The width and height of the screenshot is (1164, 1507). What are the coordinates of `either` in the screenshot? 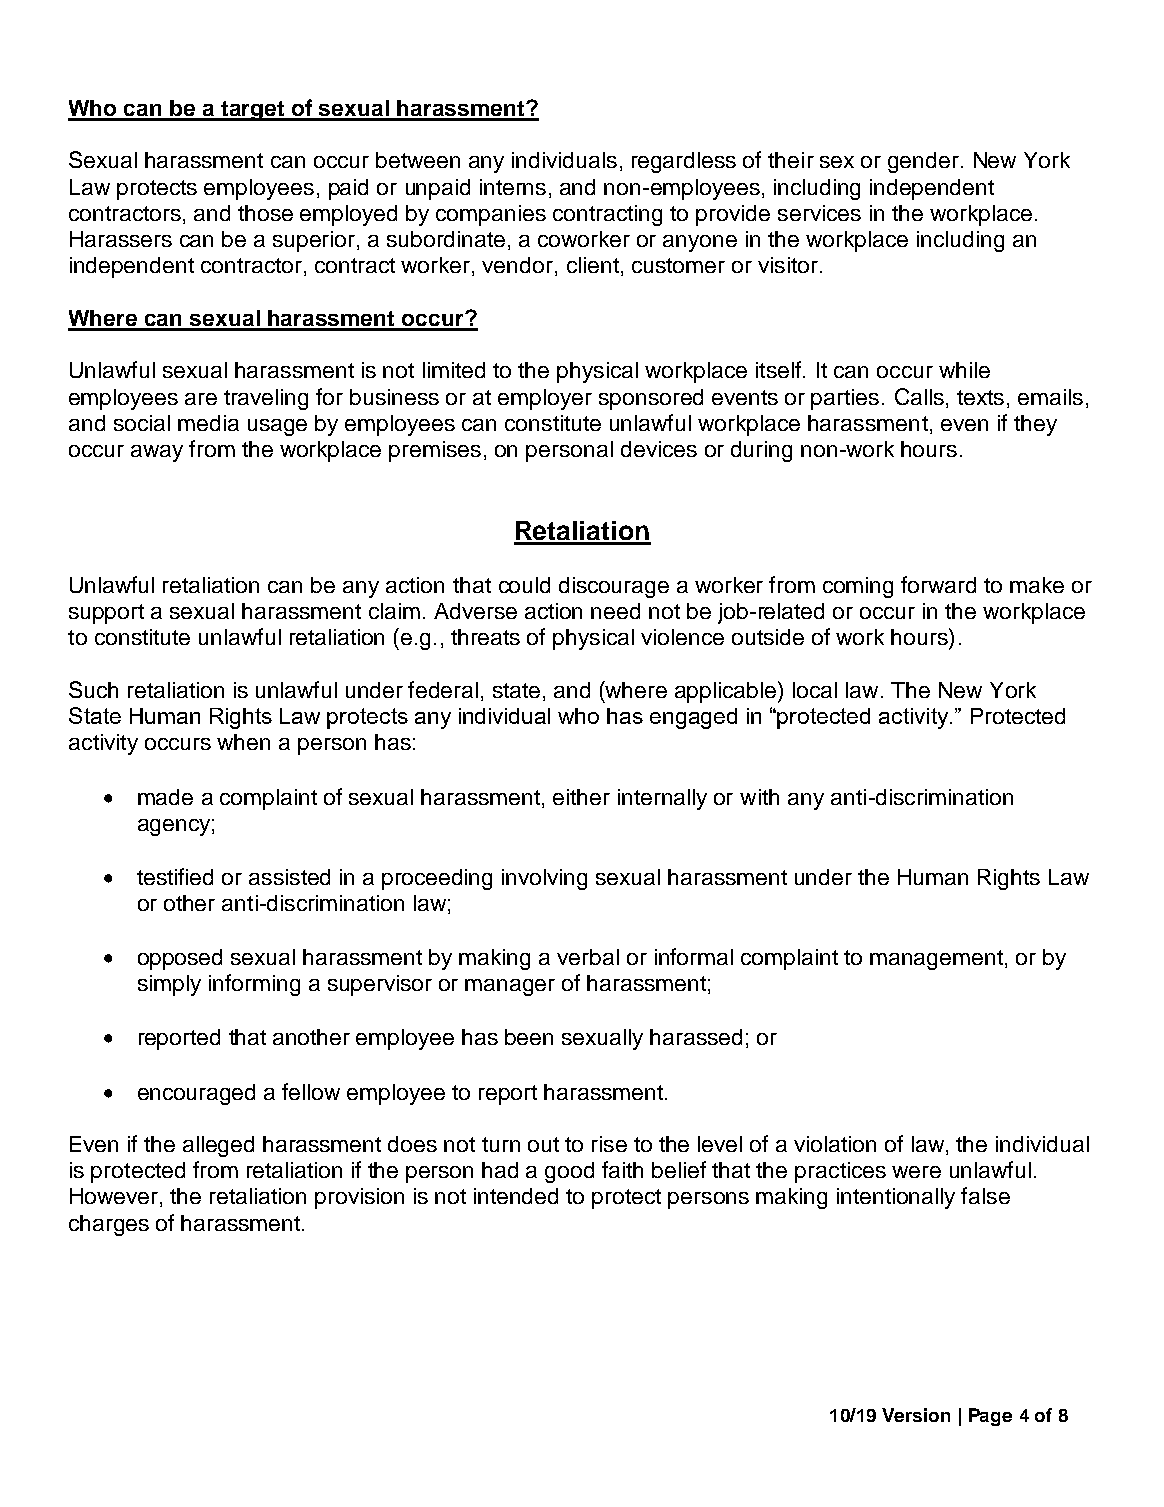 It's located at (581, 797).
